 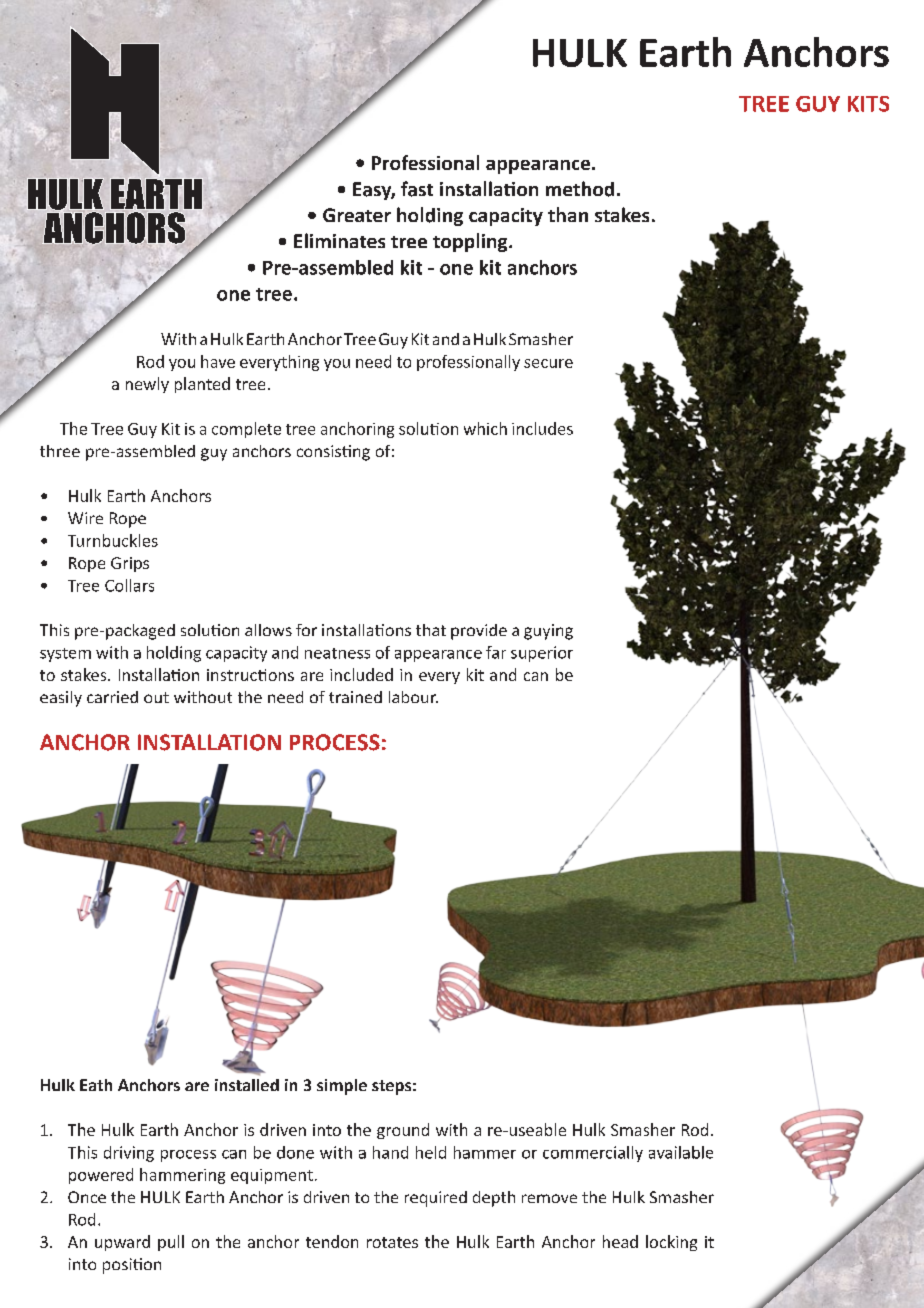 What do you see at coordinates (542, 428) in the image?
I see `includes` at bounding box center [542, 428].
